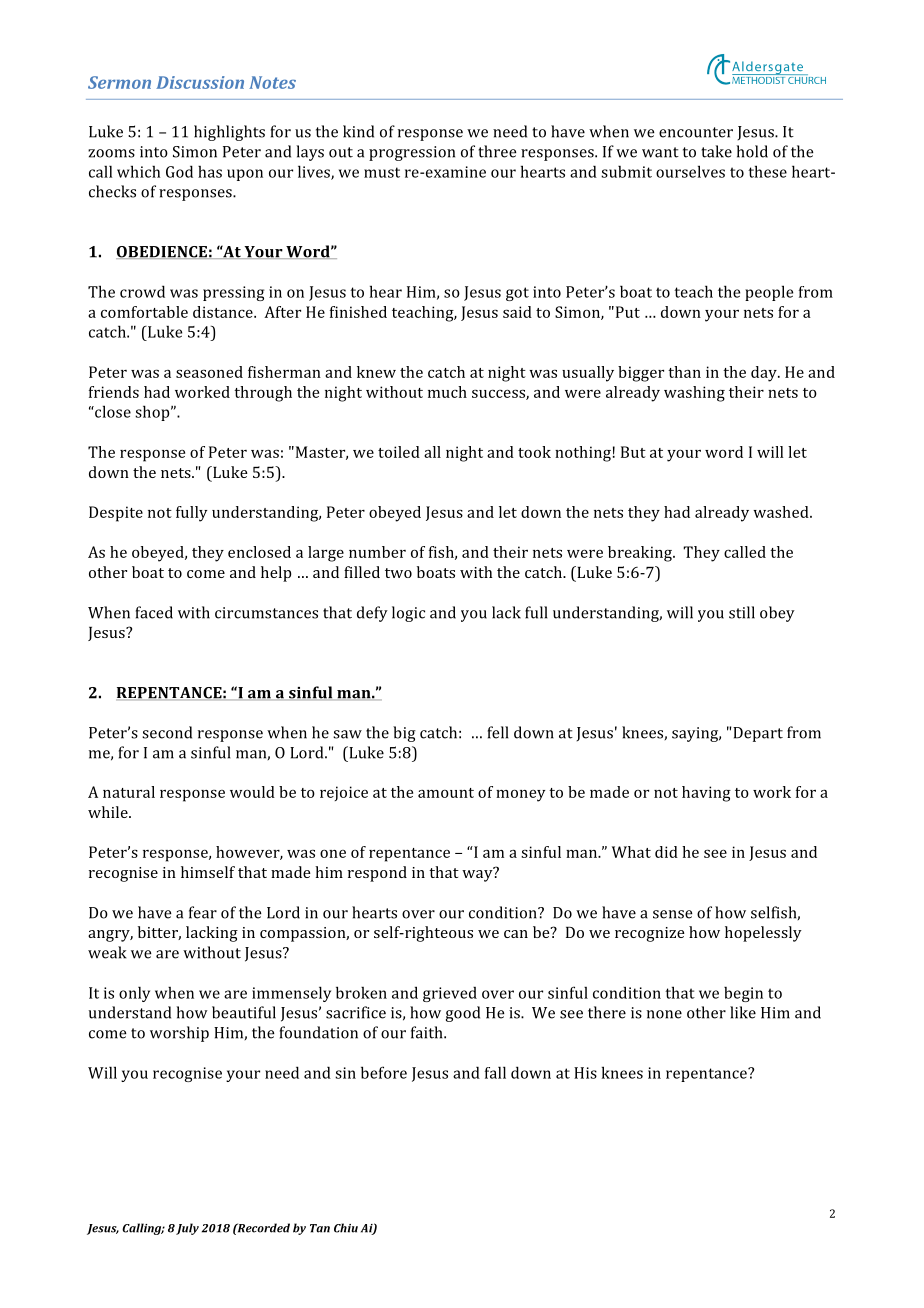 The image size is (924, 1308). Describe the element at coordinates (641, 554) in the page. I see `breaking` at that location.
